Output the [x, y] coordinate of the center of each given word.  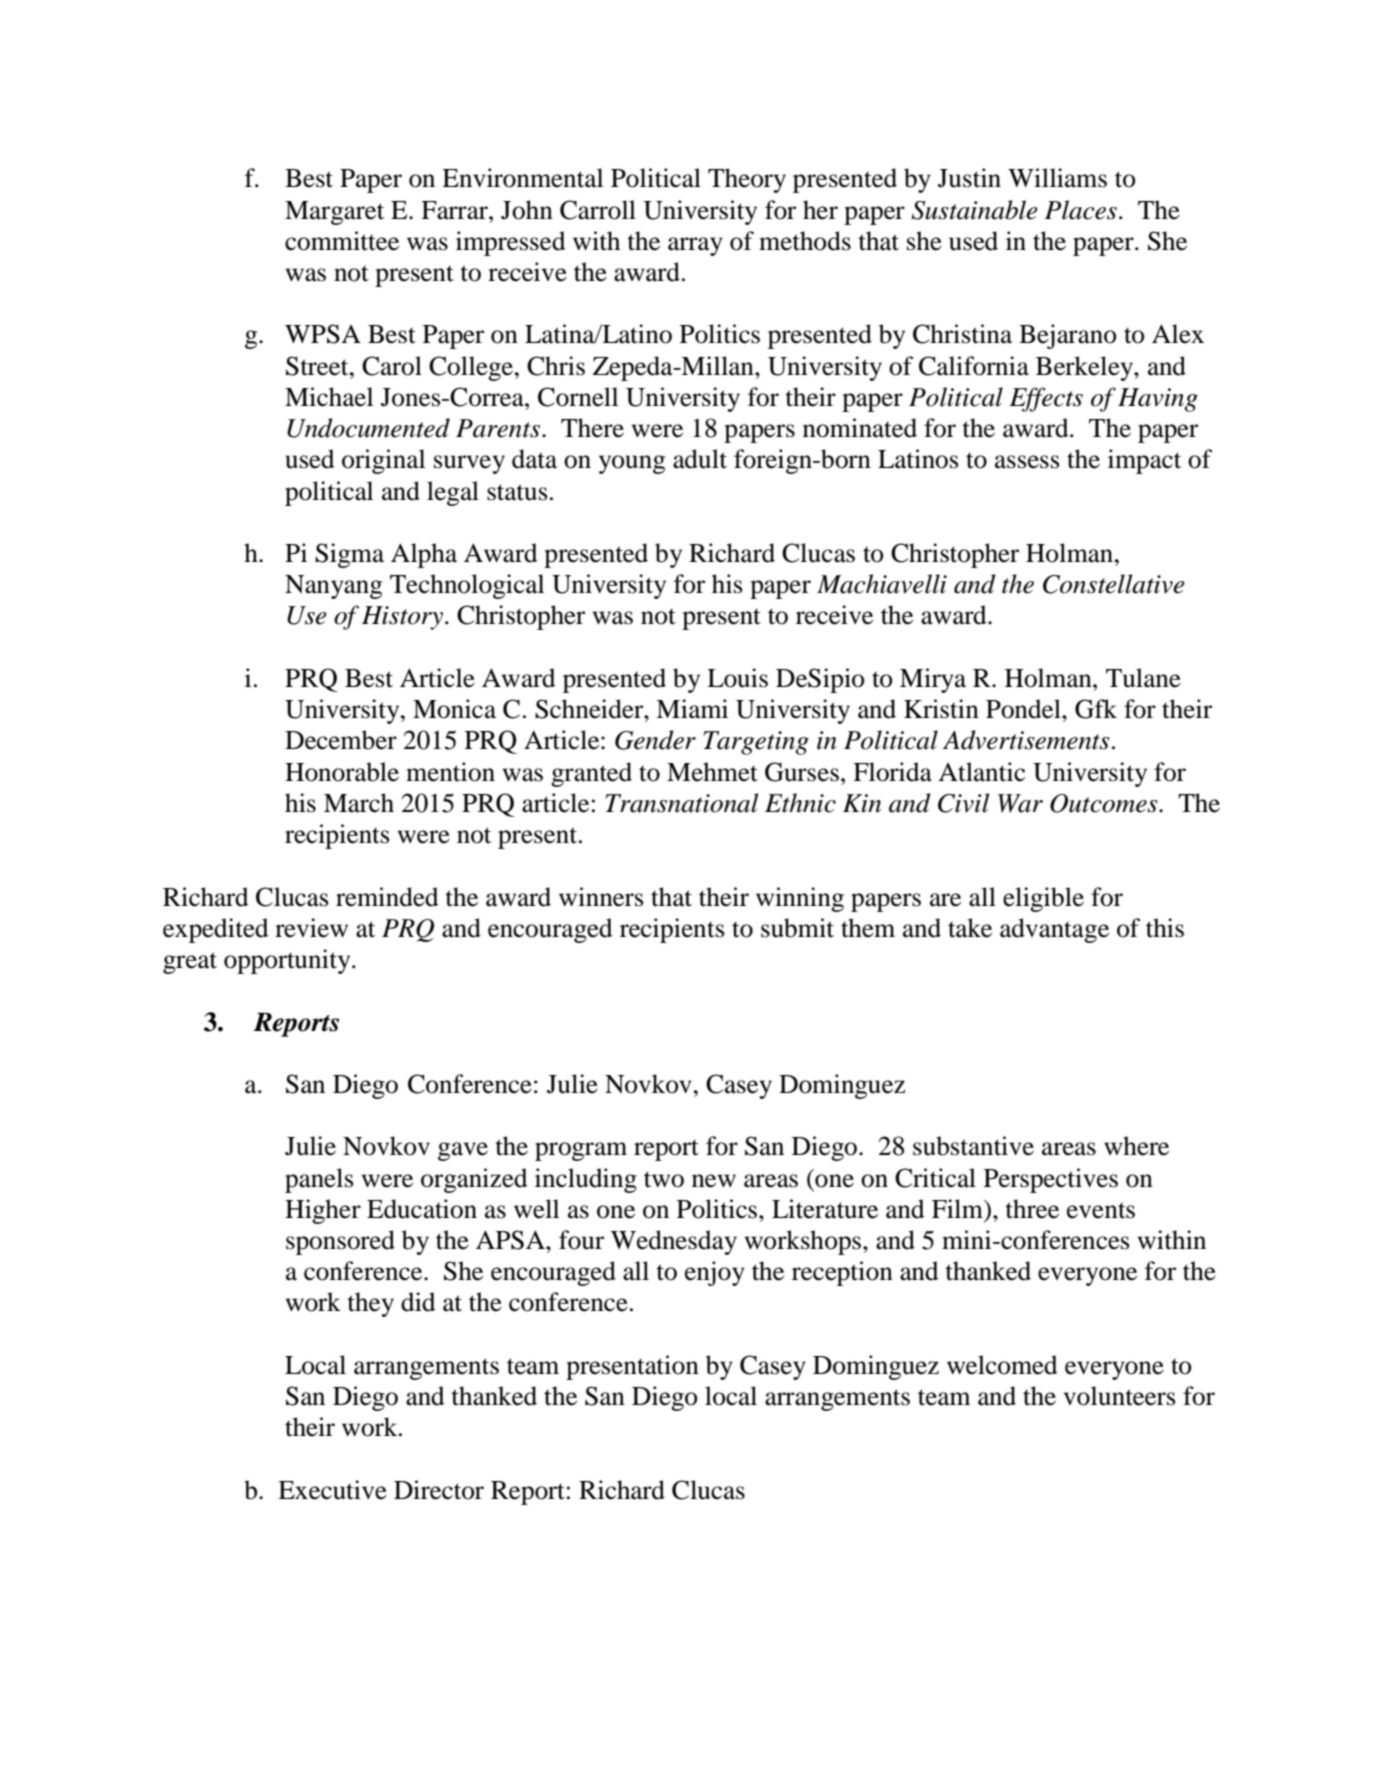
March [359, 803]
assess [1027, 462]
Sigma [349, 555]
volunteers [1120, 1396]
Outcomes [1105, 803]
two [664, 1179]
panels [319, 1180]
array [695, 246]
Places [1081, 210]
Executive [332, 1490]
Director [439, 1490]
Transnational [681, 803]
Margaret [334, 213]
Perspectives [1051, 1180]
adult [700, 459]
